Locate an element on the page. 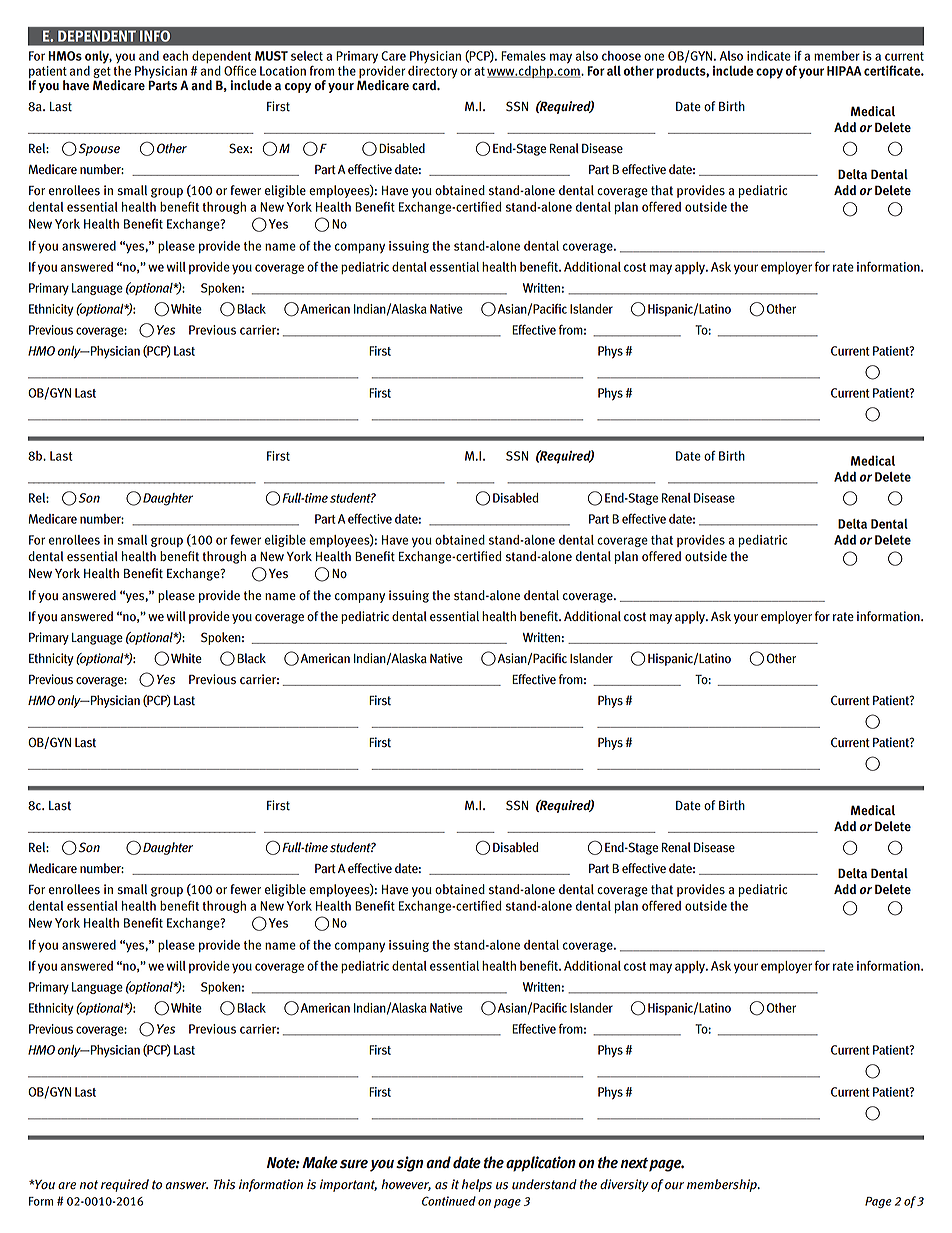 The width and height of the page is (952, 1233). next is located at coordinates (634, 1163).
